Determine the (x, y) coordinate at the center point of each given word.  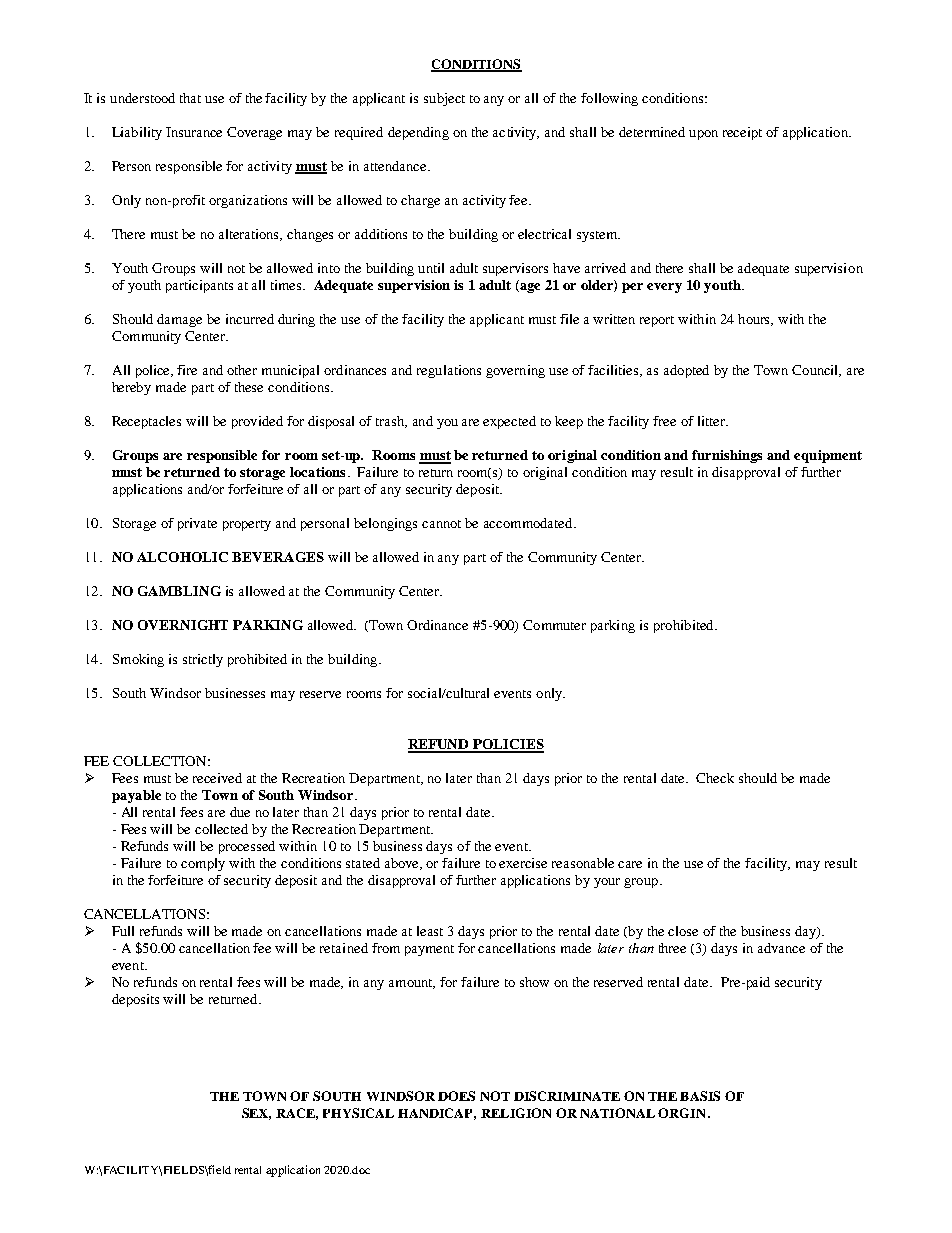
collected (221, 829)
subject (444, 99)
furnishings (727, 456)
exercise (523, 863)
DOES (456, 1096)
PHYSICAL (358, 1113)
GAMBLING (179, 591)
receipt (742, 133)
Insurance (194, 132)
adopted (686, 371)
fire (187, 370)
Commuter (554, 625)
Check (715, 778)
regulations (449, 371)
